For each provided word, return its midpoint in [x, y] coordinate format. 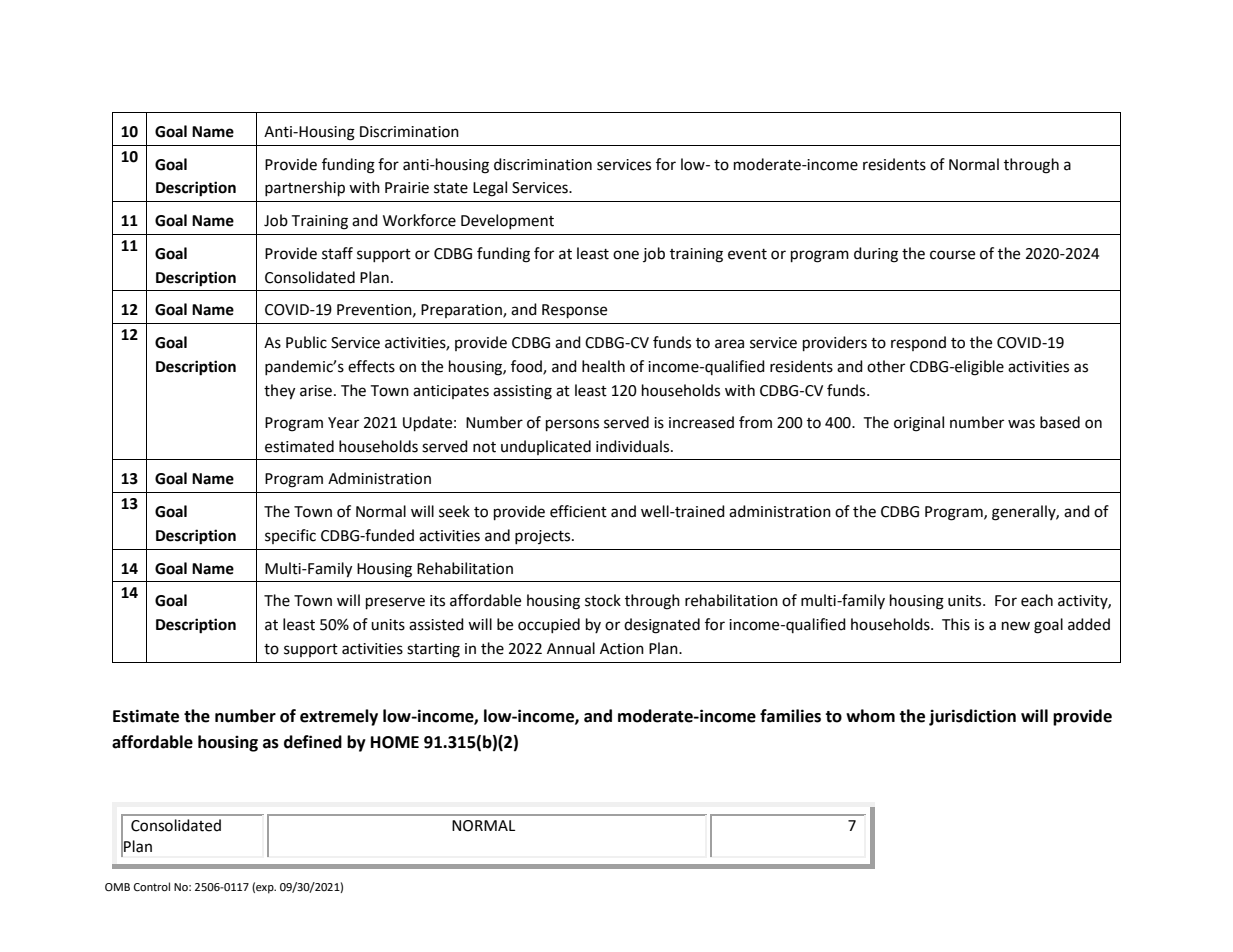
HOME [395, 742]
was [1021, 424]
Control [152, 887]
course [952, 255]
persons [572, 425]
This [956, 624]
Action [622, 649]
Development [507, 221]
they [279, 392]
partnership [305, 189]
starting [433, 650]
